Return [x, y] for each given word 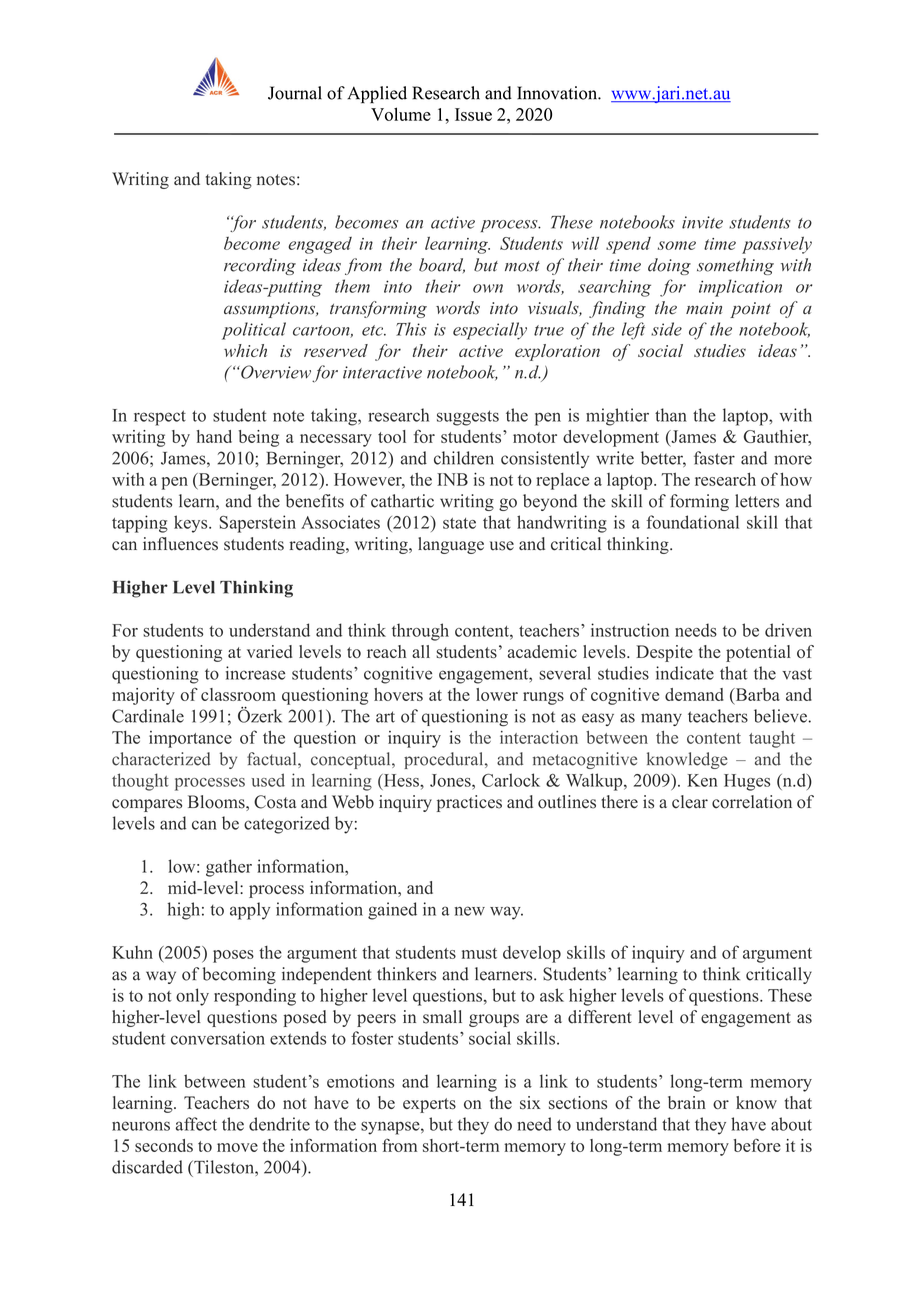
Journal [295, 93]
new [470, 911]
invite [702, 222]
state [459, 523]
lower [497, 694]
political [254, 331]
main [704, 308]
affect [196, 1124]
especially [490, 331]
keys [192, 524]
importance [190, 739]
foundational [692, 522]
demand [694, 694]
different [600, 1017]
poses [233, 956]
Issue [473, 114]
